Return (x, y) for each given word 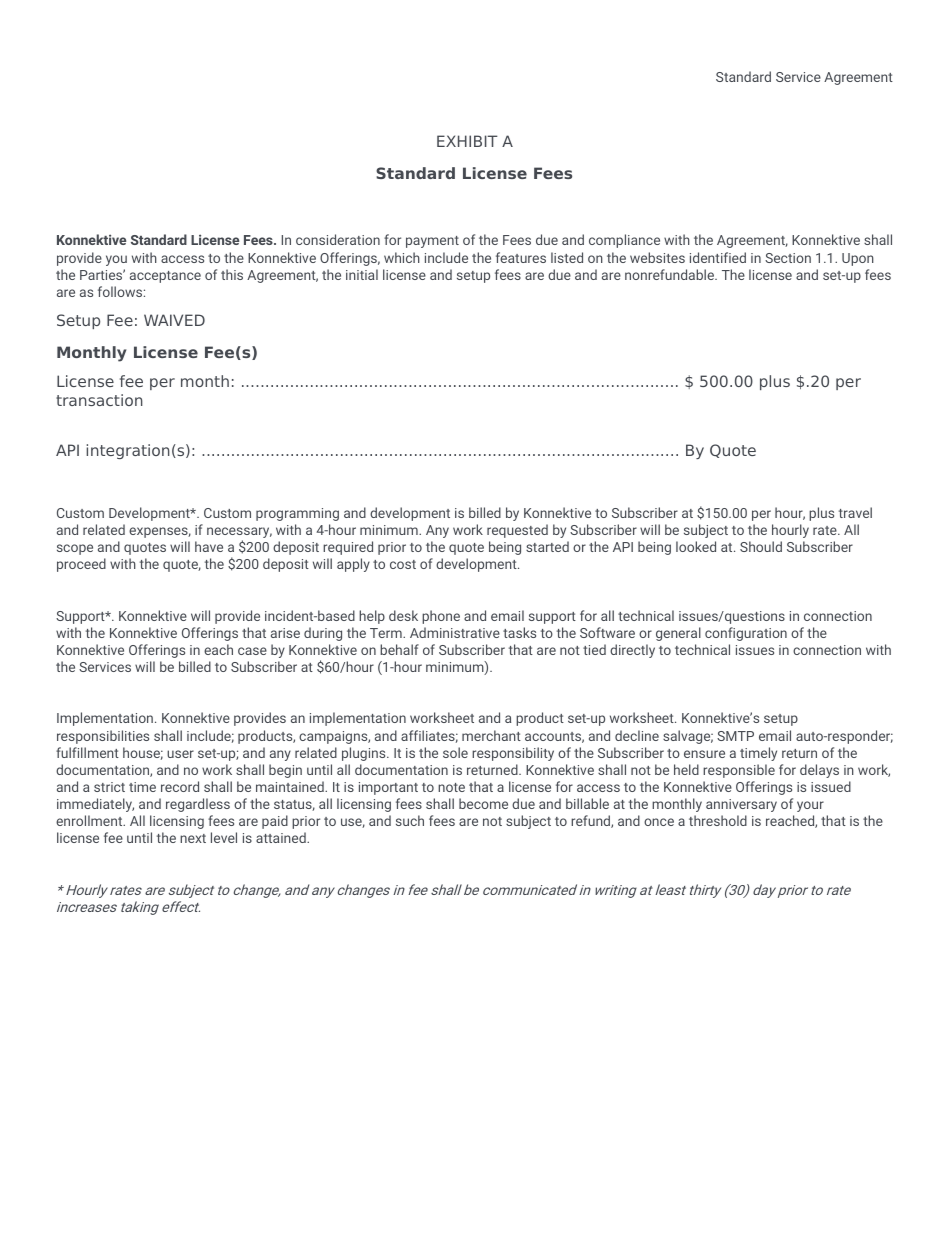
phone (441, 617)
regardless (198, 805)
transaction (99, 400)
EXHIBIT (467, 141)
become (483, 803)
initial (362, 274)
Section (788, 258)
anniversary (741, 805)
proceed (81, 565)
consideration (338, 239)
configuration (746, 634)
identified (718, 257)
